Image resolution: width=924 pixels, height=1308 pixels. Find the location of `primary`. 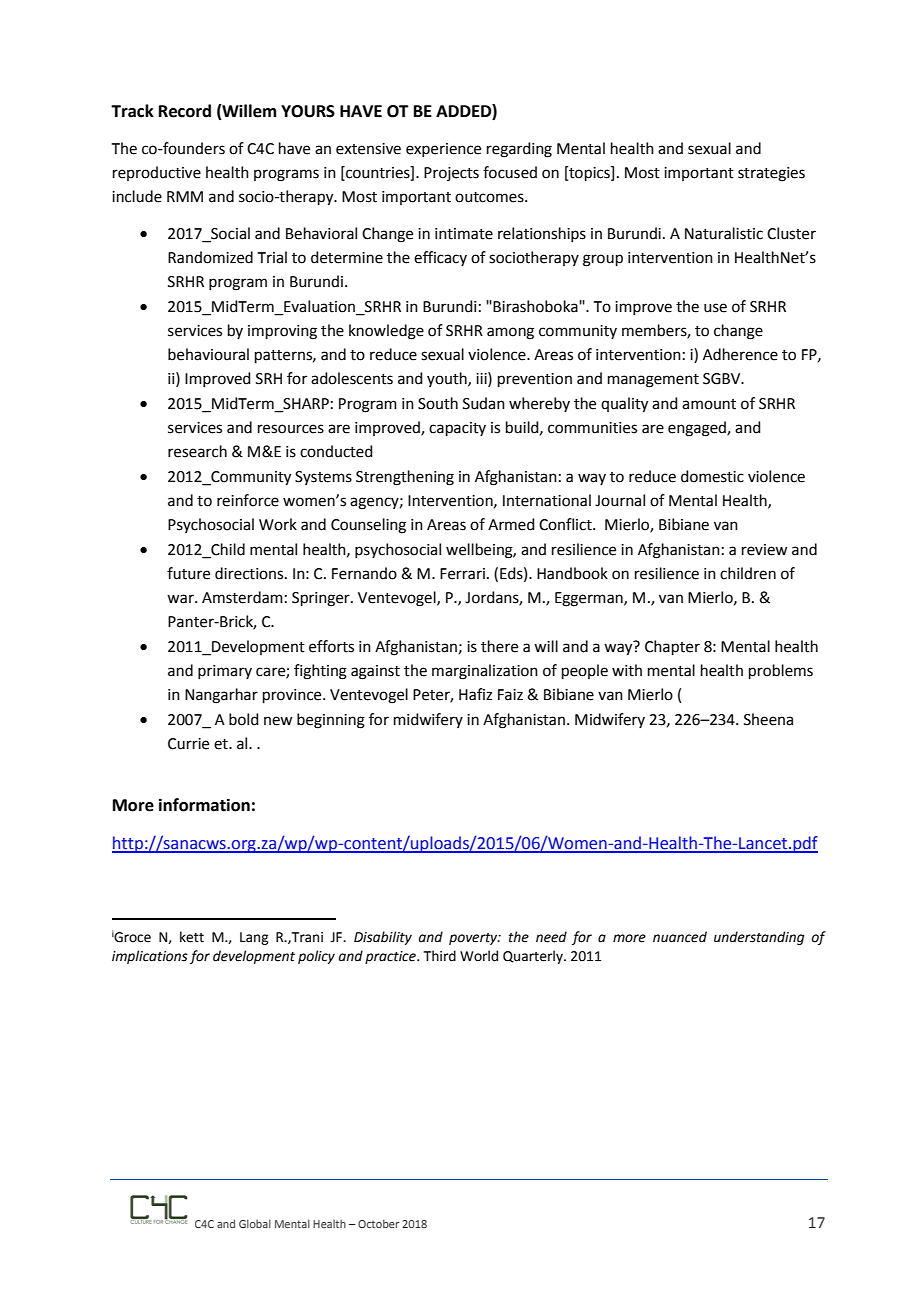

primary is located at coordinates (225, 672).
